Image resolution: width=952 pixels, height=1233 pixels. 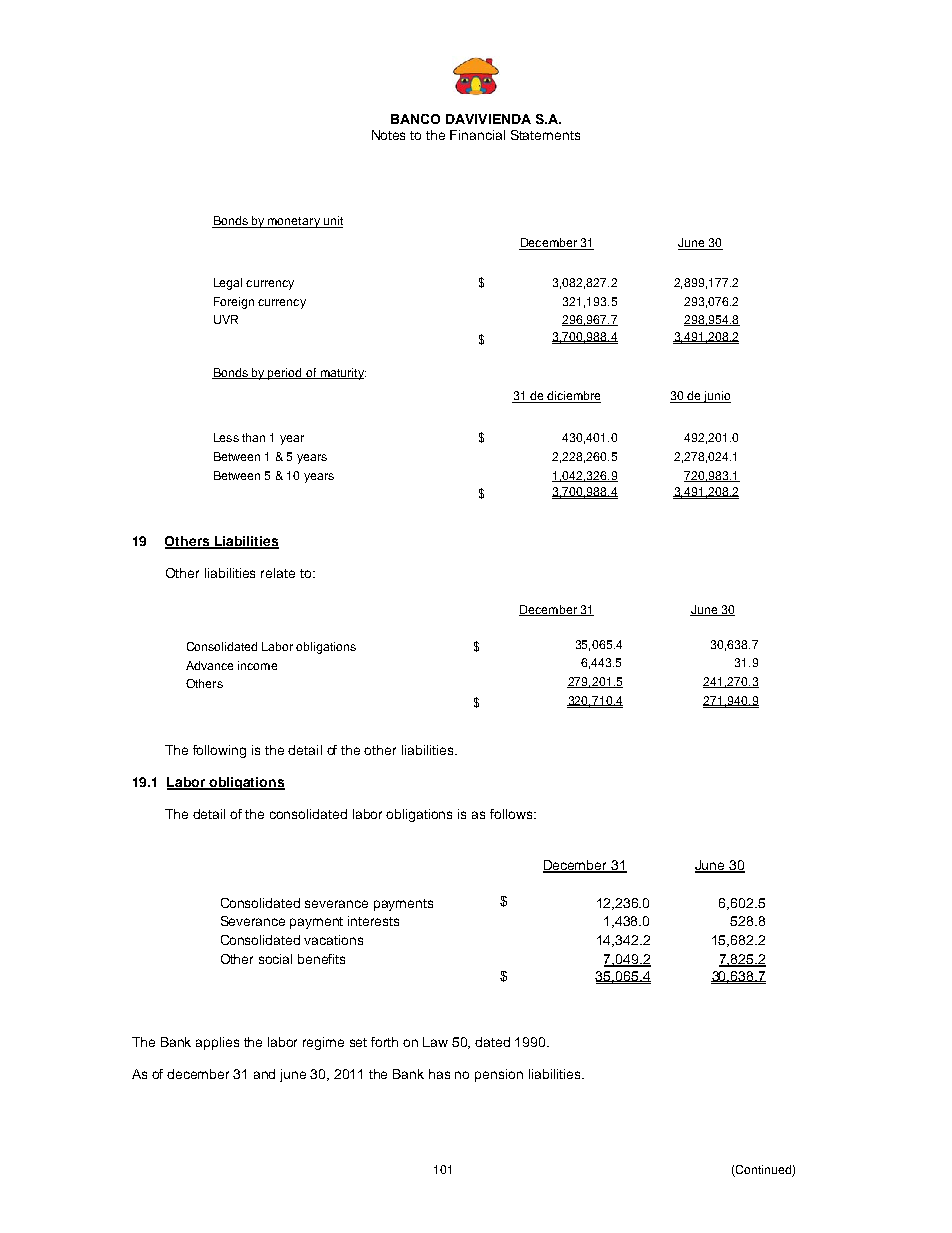 I want to click on monetary, so click(x=294, y=222).
